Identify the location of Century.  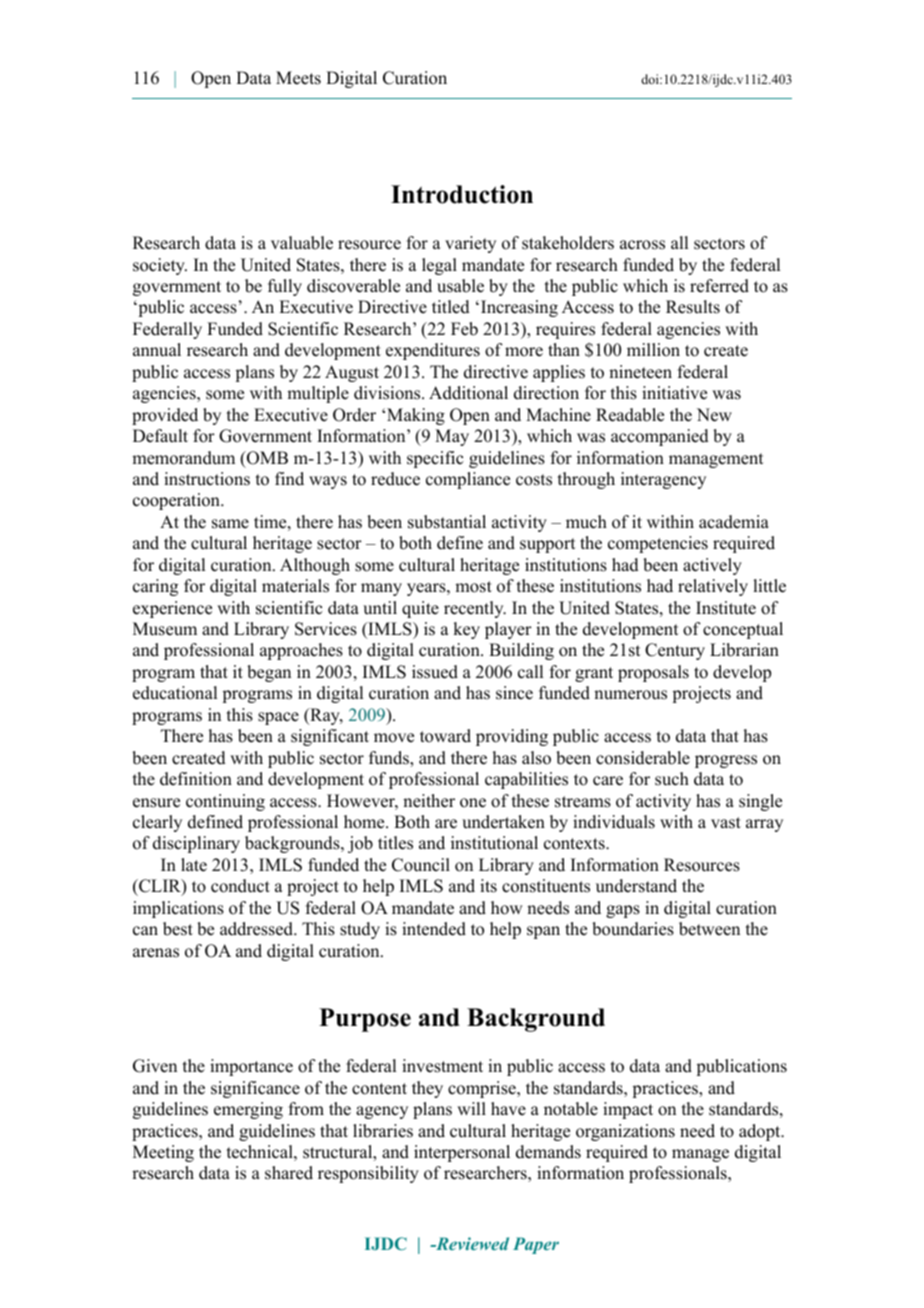
(675, 651).
